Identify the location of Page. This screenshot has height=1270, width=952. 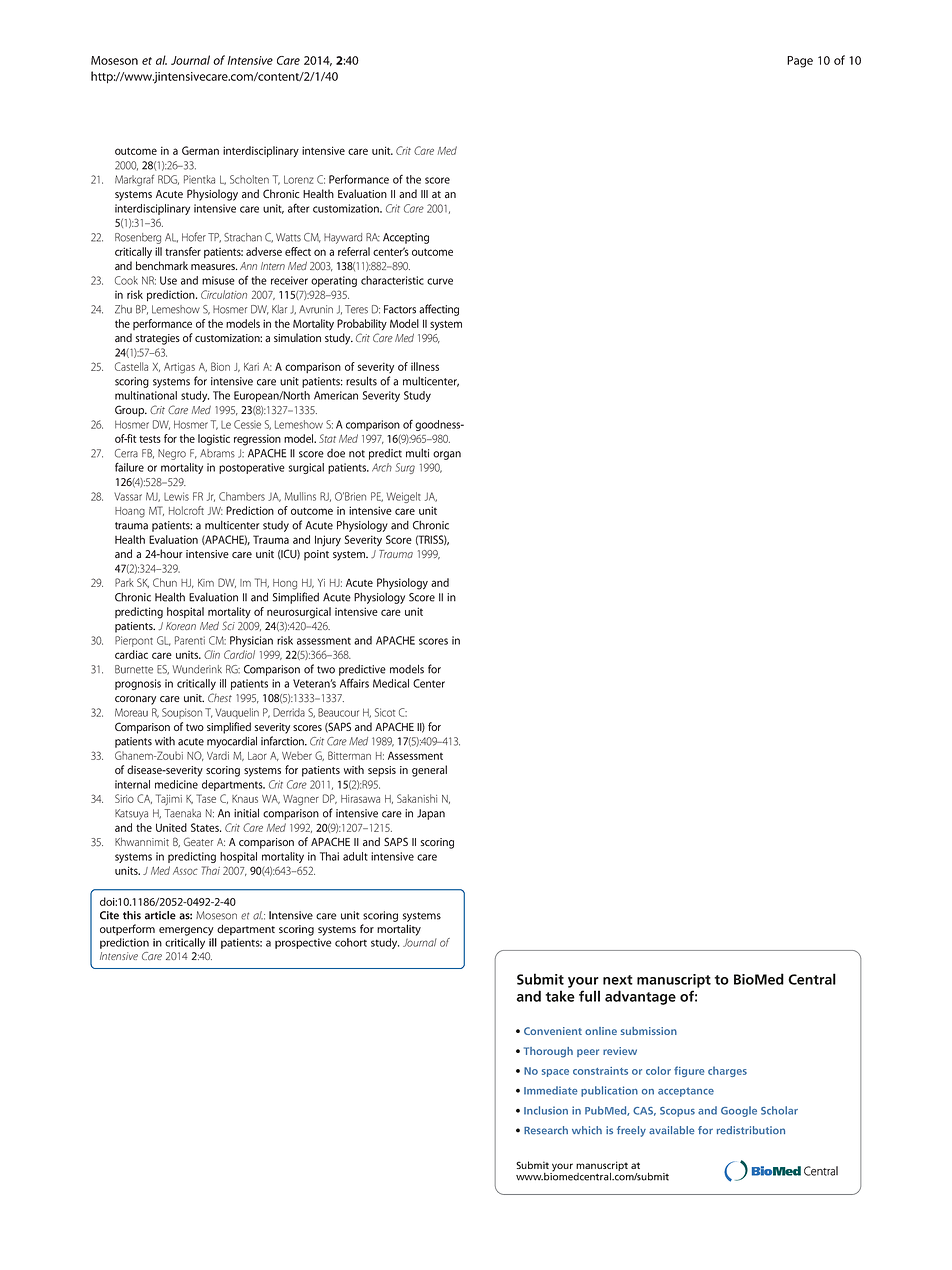
(800, 62).
